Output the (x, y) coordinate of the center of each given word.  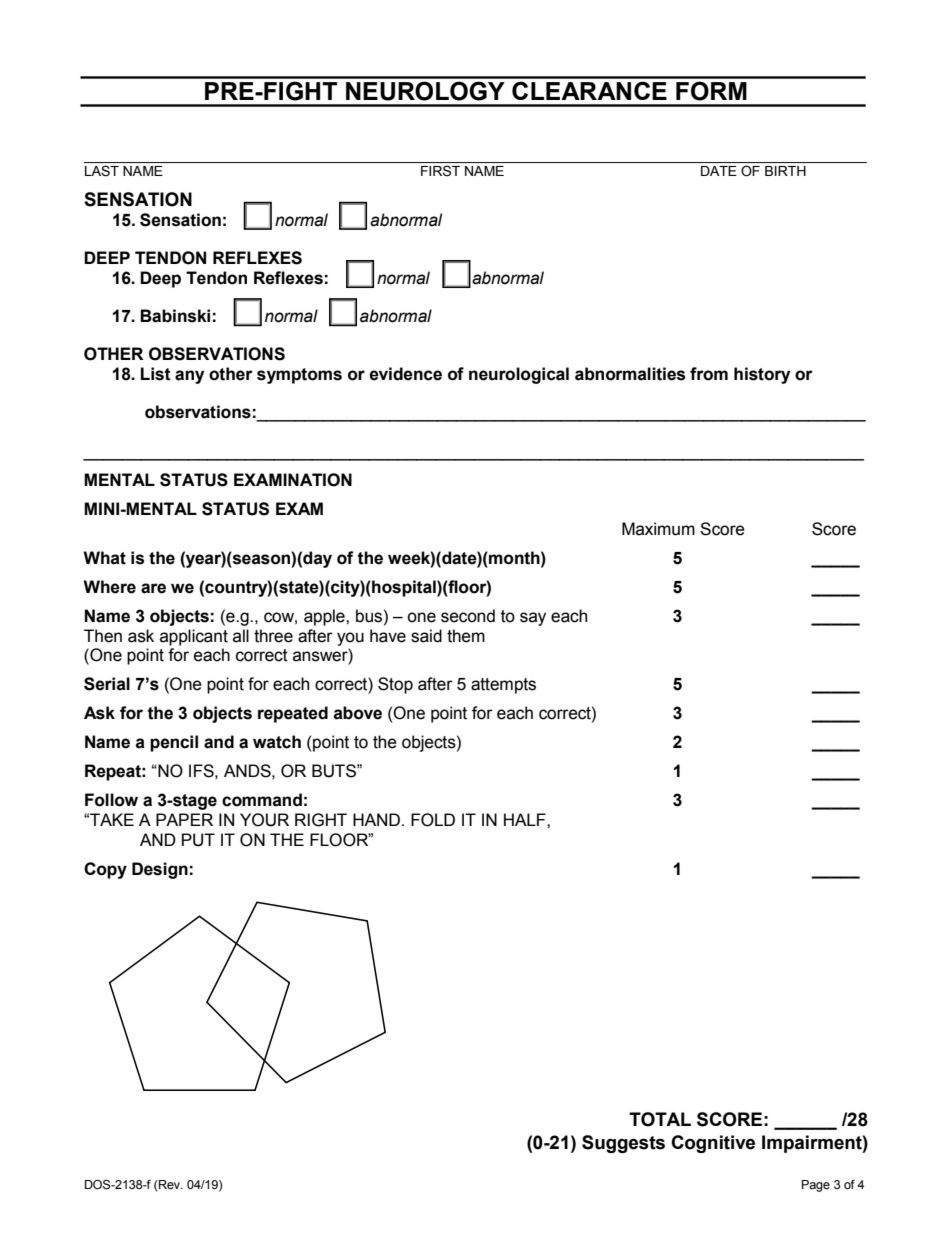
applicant (194, 637)
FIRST (440, 171)
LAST (102, 171)
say (533, 619)
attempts (503, 686)
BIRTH (785, 171)
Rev (170, 1185)
